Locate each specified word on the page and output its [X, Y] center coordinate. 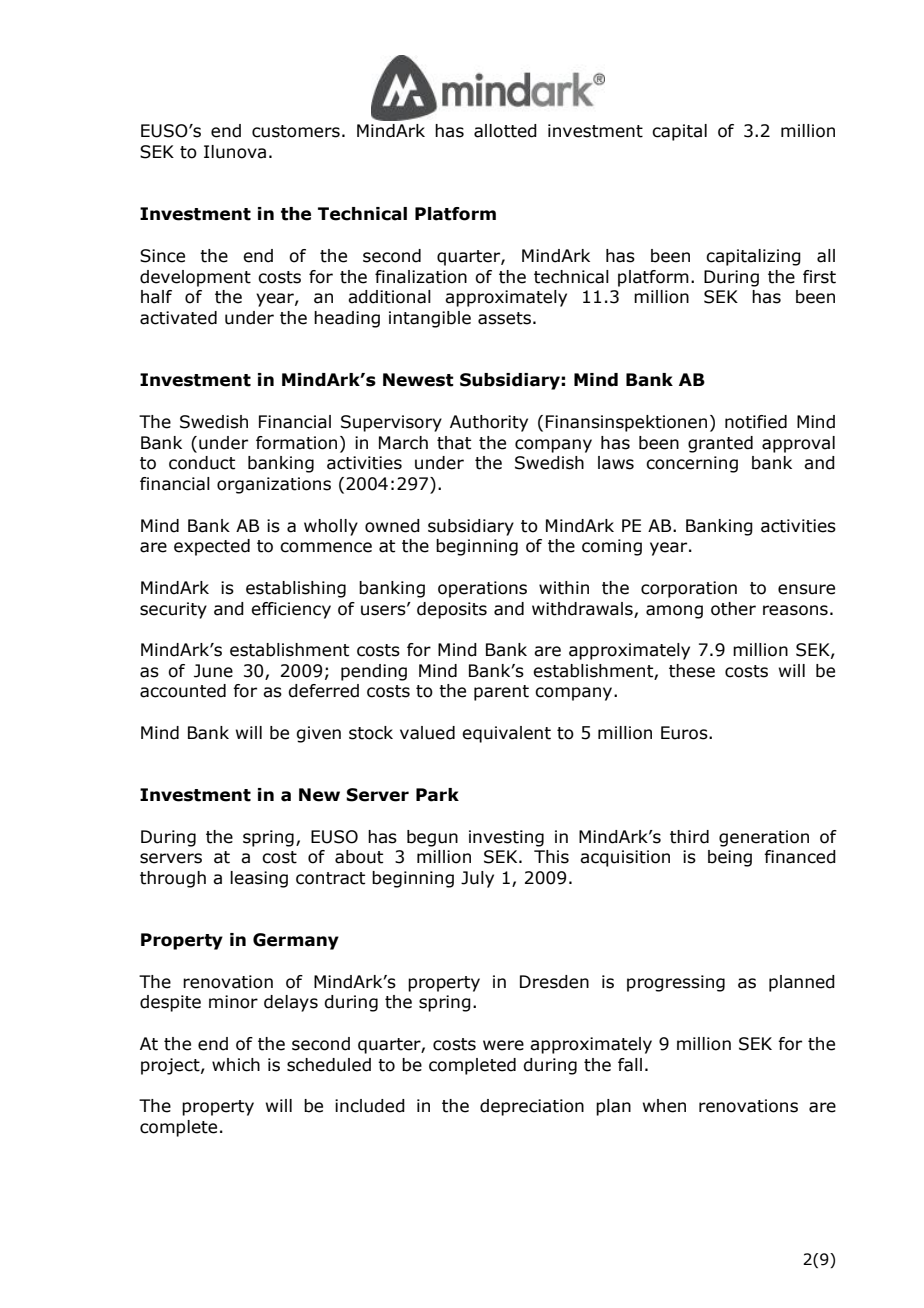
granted [720, 444]
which [236, 1065]
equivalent [506, 734]
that [454, 443]
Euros [685, 733]
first [819, 277]
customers [296, 131]
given [318, 734]
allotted [505, 131]
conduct [202, 463]
